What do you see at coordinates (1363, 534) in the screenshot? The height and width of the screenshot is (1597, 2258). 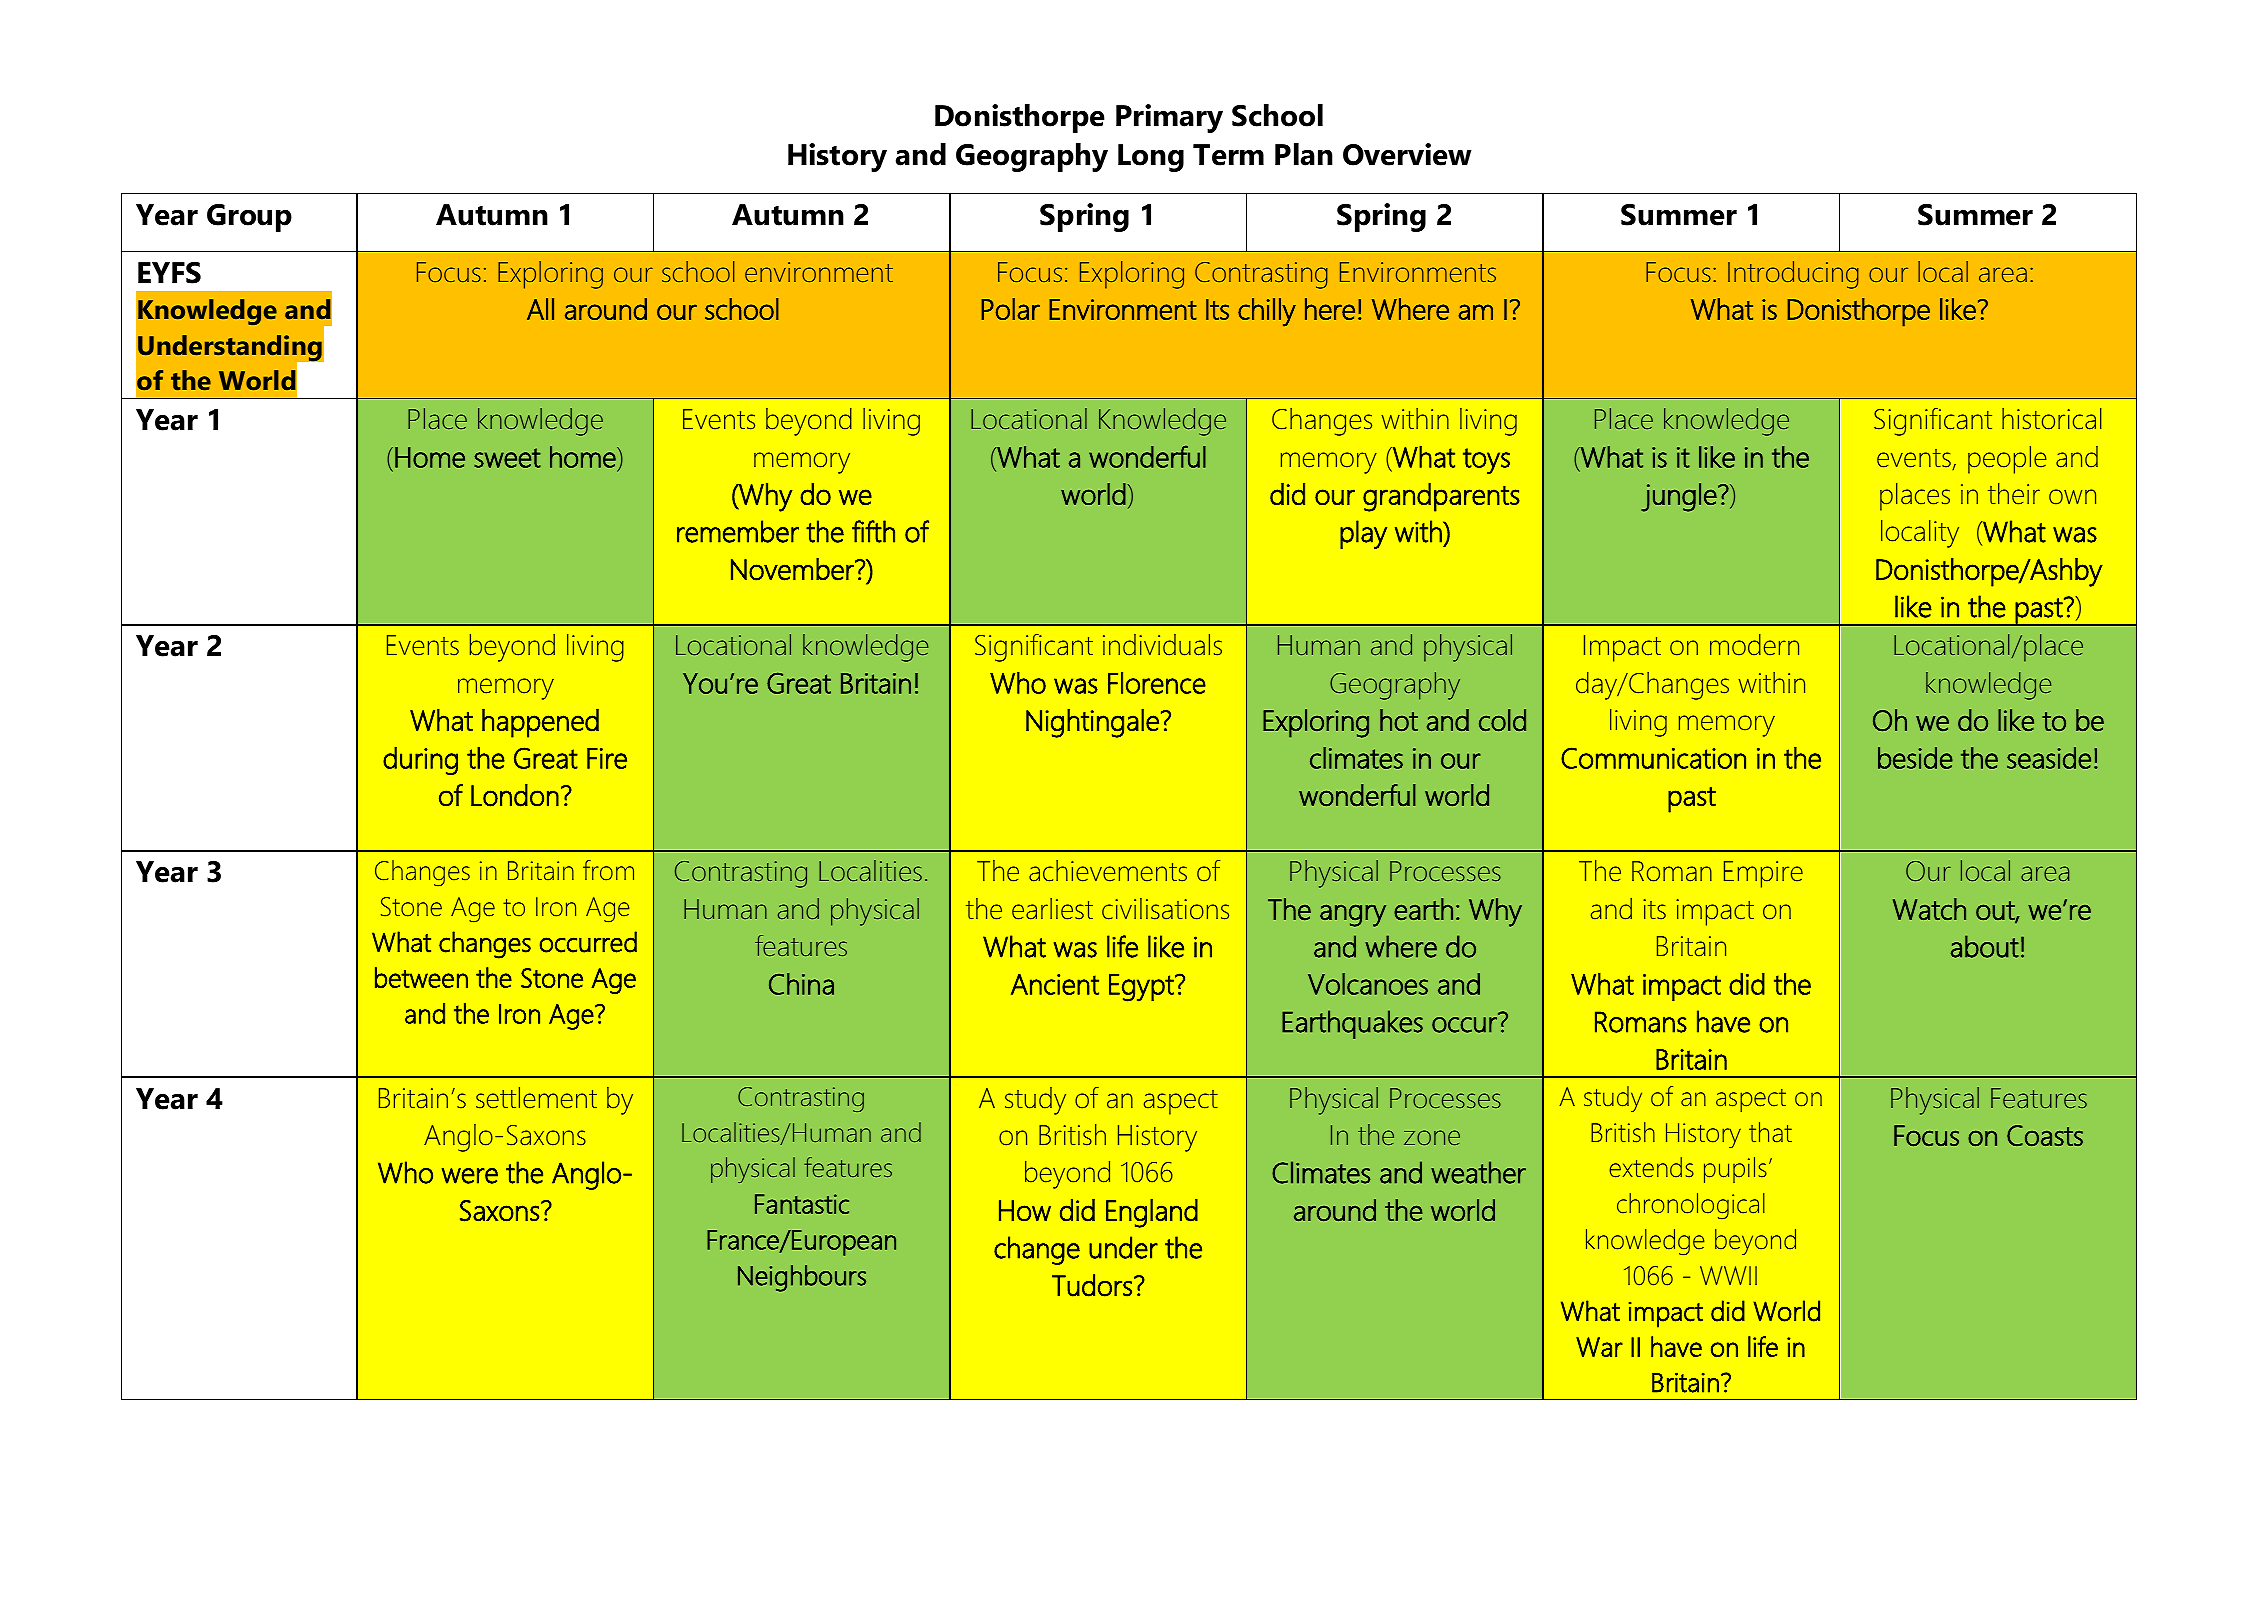 I see `play` at bounding box center [1363, 534].
